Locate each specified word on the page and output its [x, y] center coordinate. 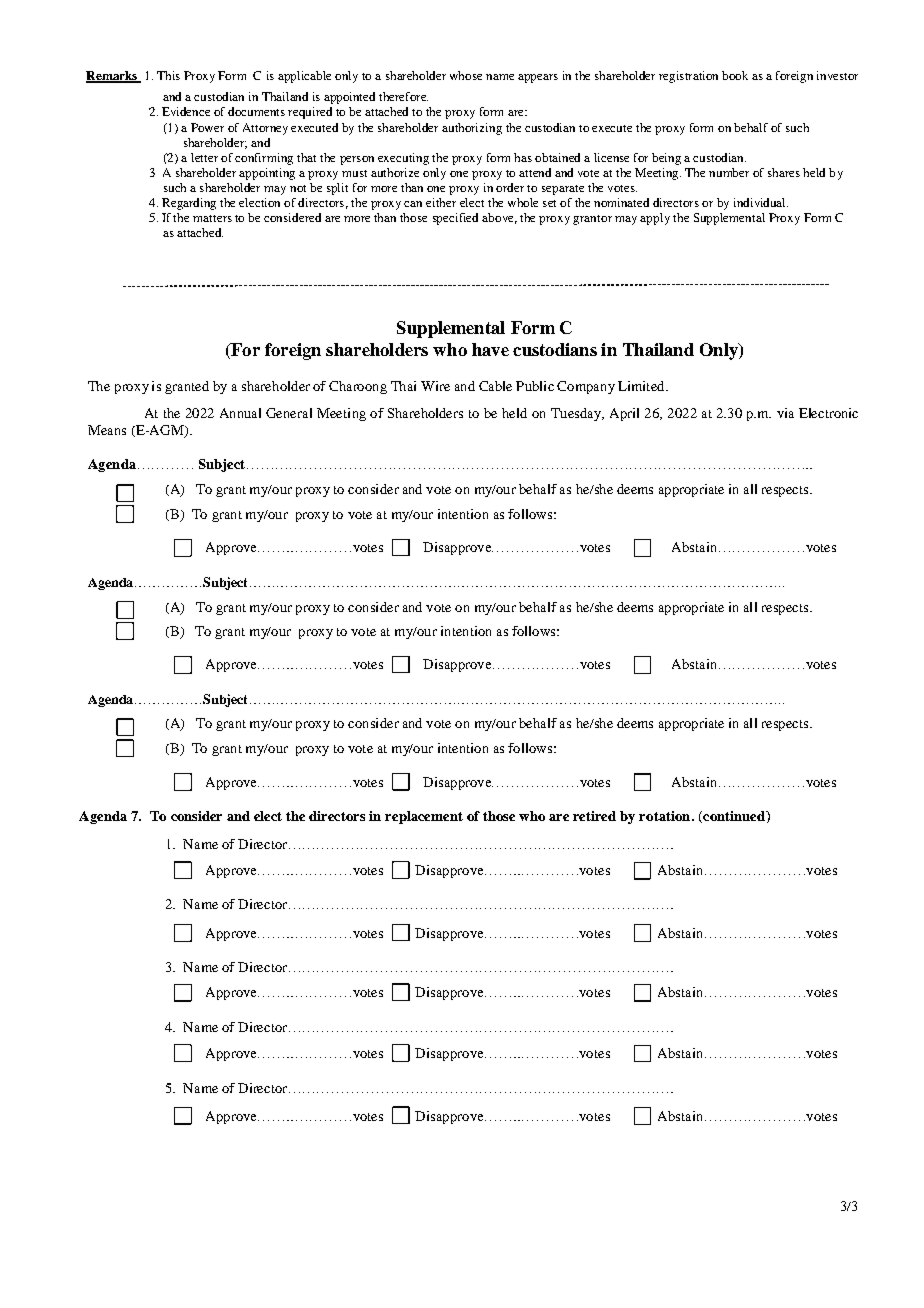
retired [594, 816]
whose [466, 75]
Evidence [186, 111]
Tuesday [577, 414]
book [735, 75]
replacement [424, 817]
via [785, 413]
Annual [240, 413]
